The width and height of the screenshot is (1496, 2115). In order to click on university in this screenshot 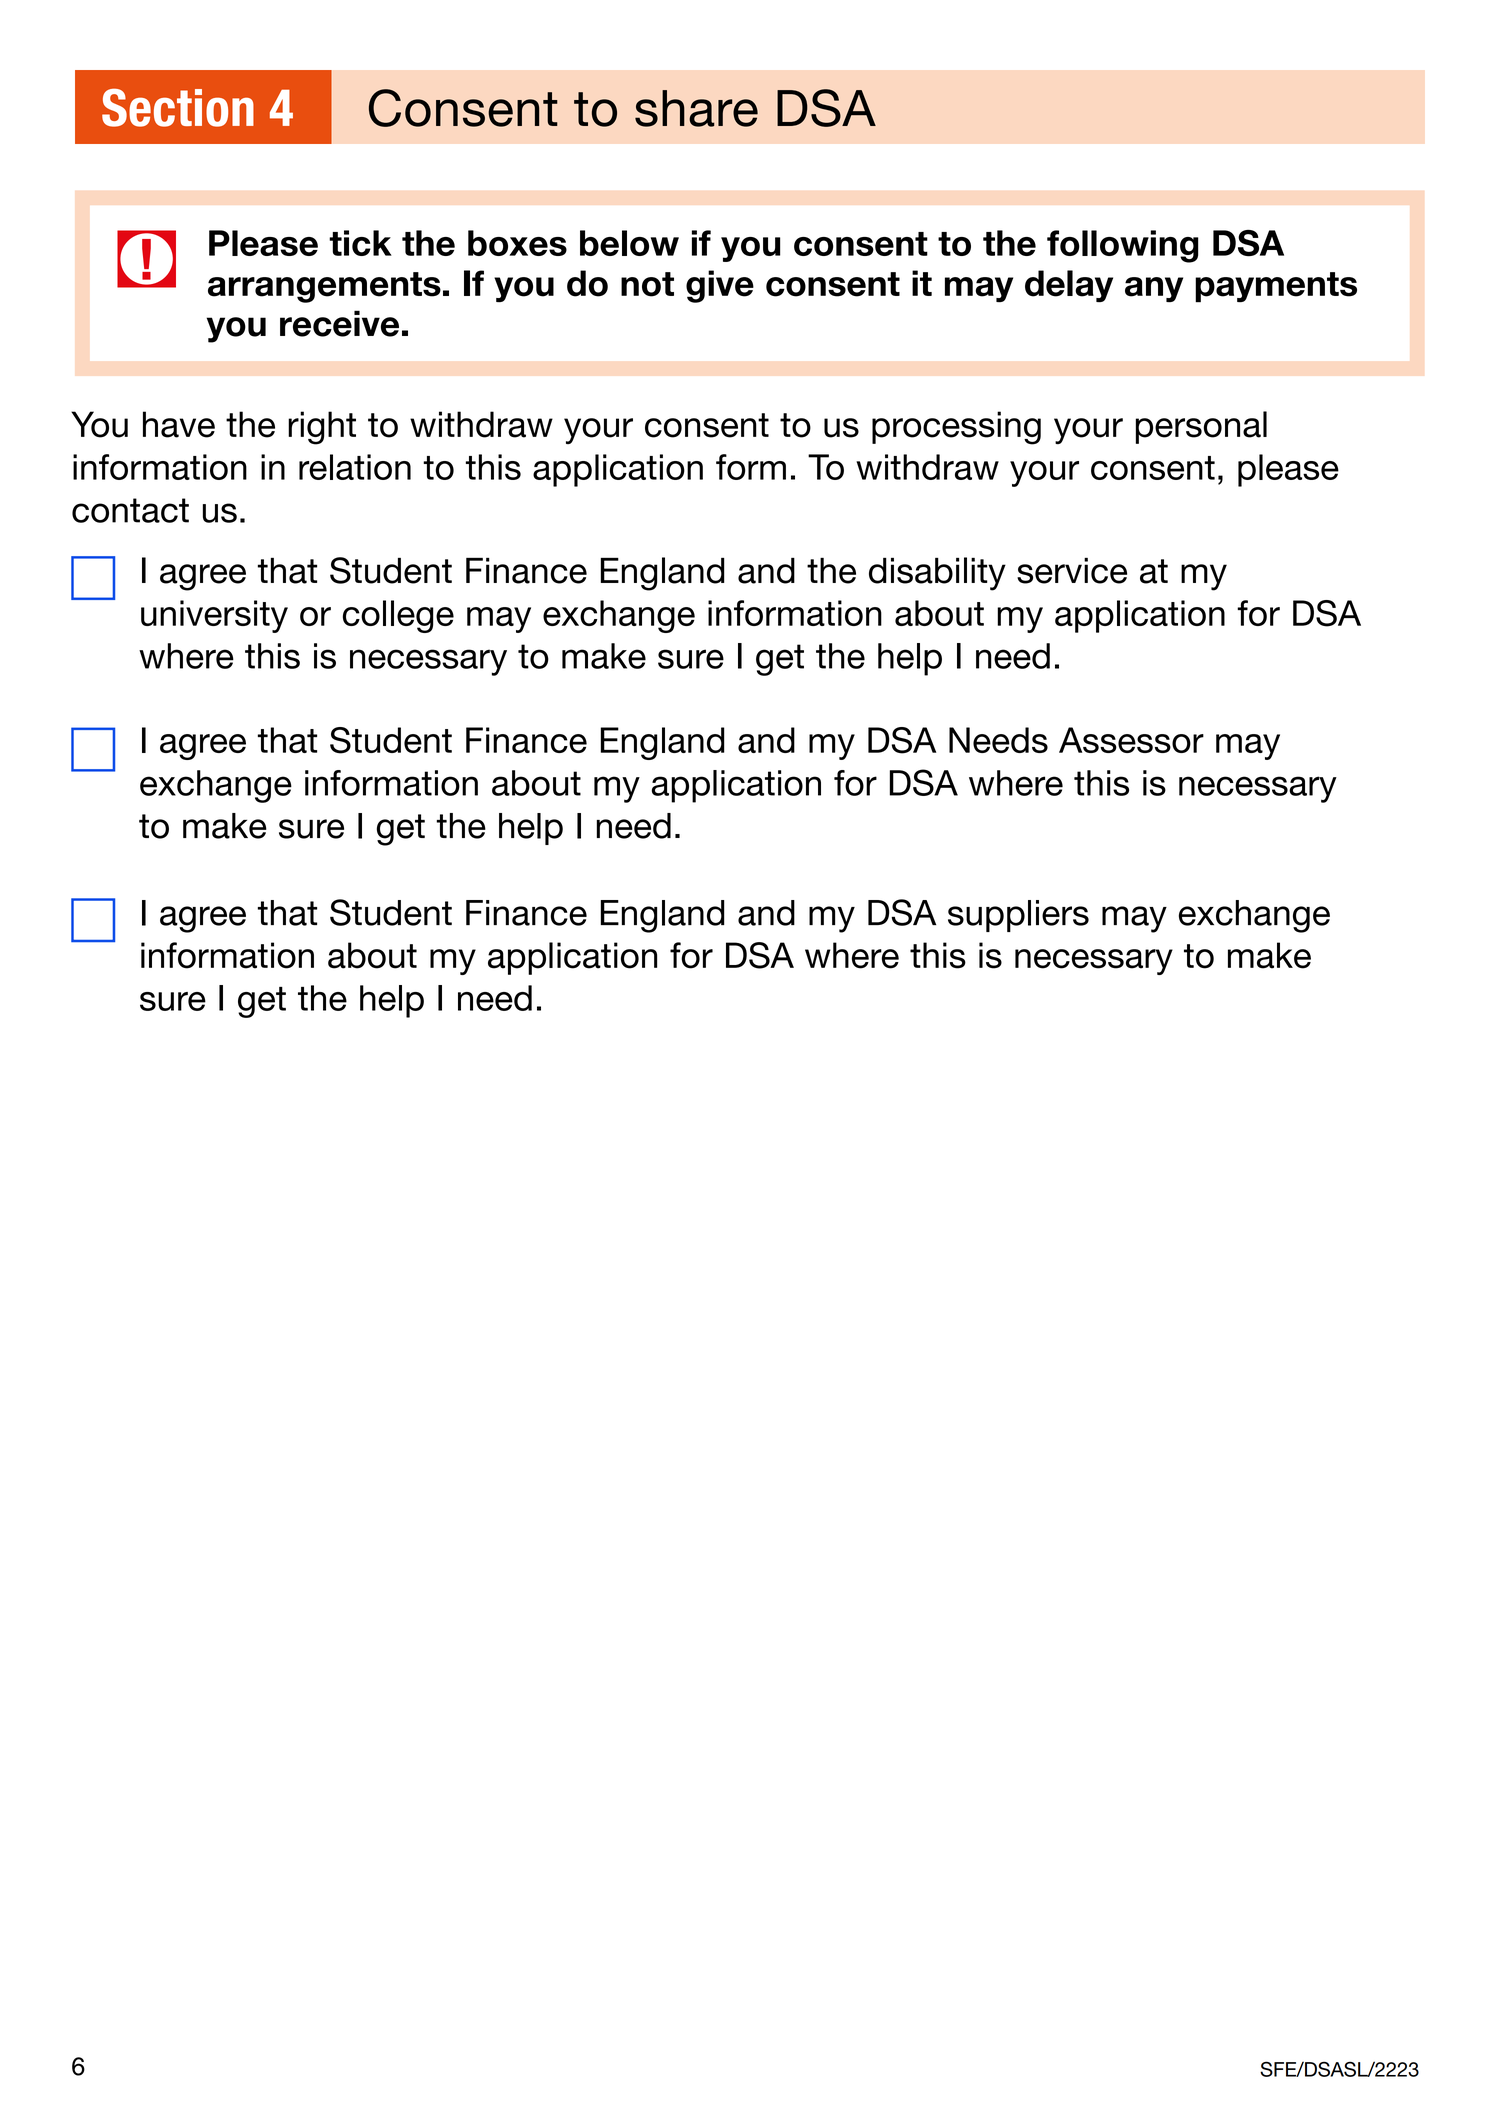, I will do `click(214, 616)`.
